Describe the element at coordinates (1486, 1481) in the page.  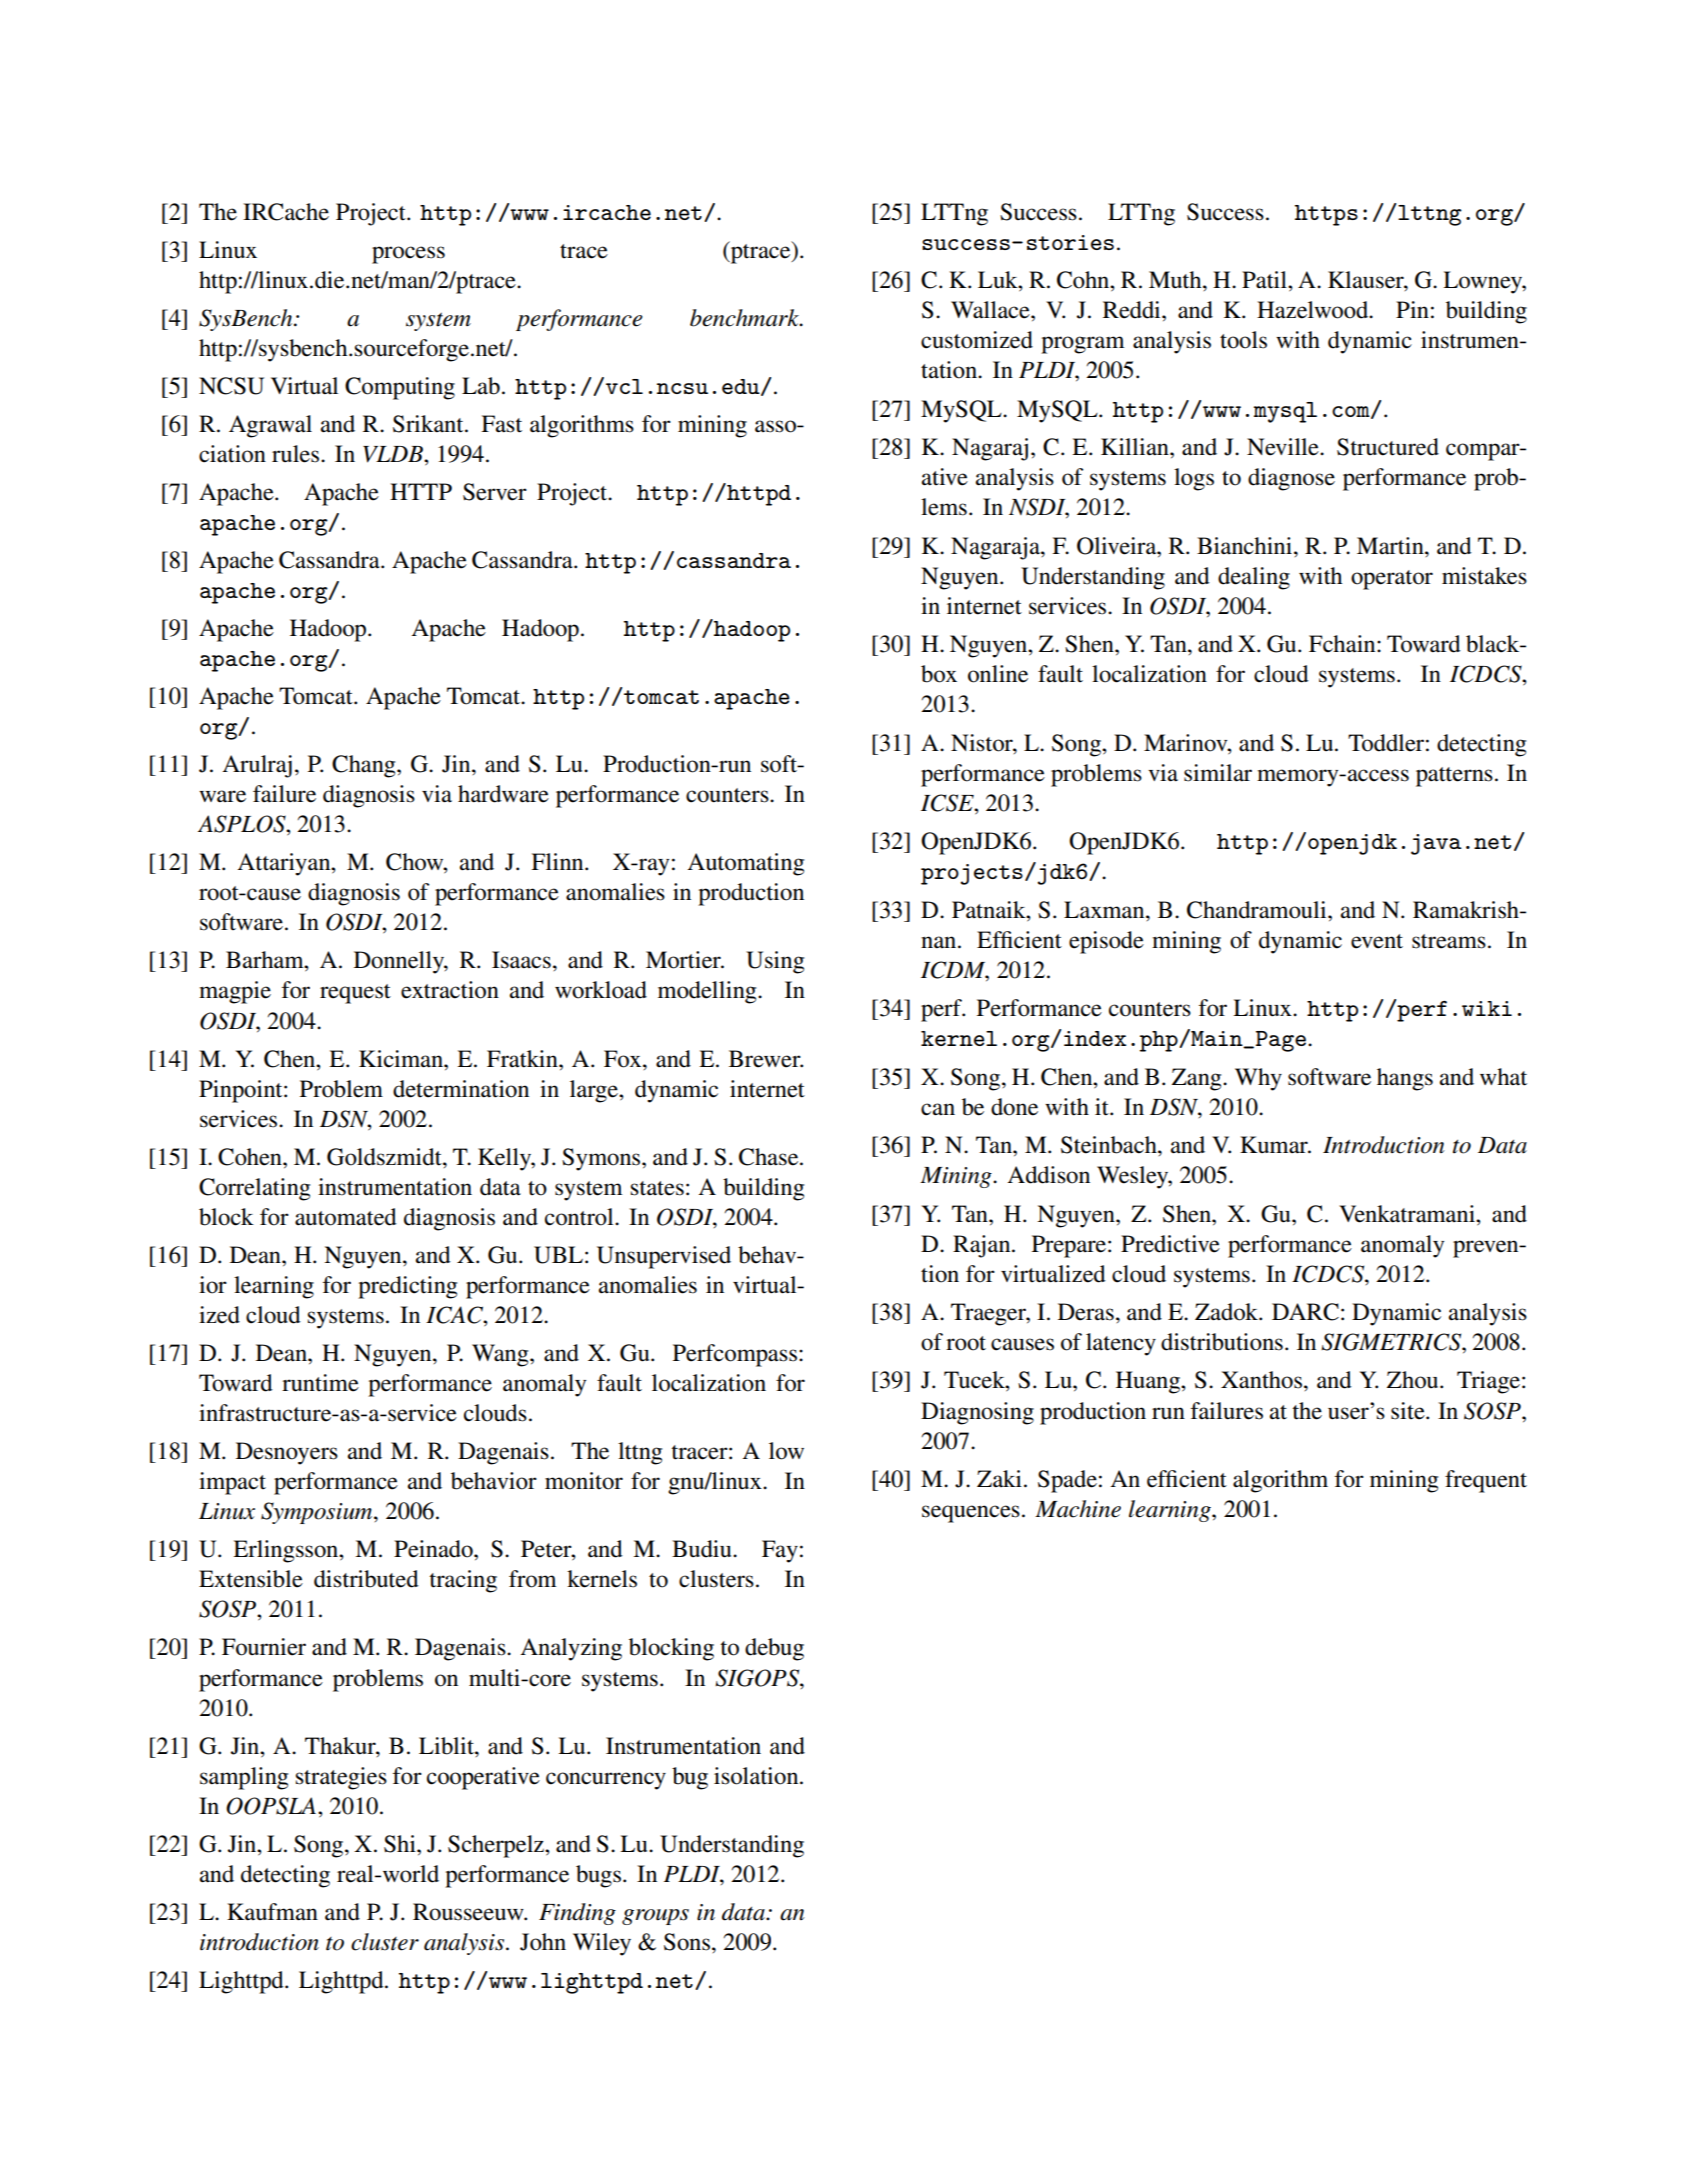
I see `frequent` at that location.
